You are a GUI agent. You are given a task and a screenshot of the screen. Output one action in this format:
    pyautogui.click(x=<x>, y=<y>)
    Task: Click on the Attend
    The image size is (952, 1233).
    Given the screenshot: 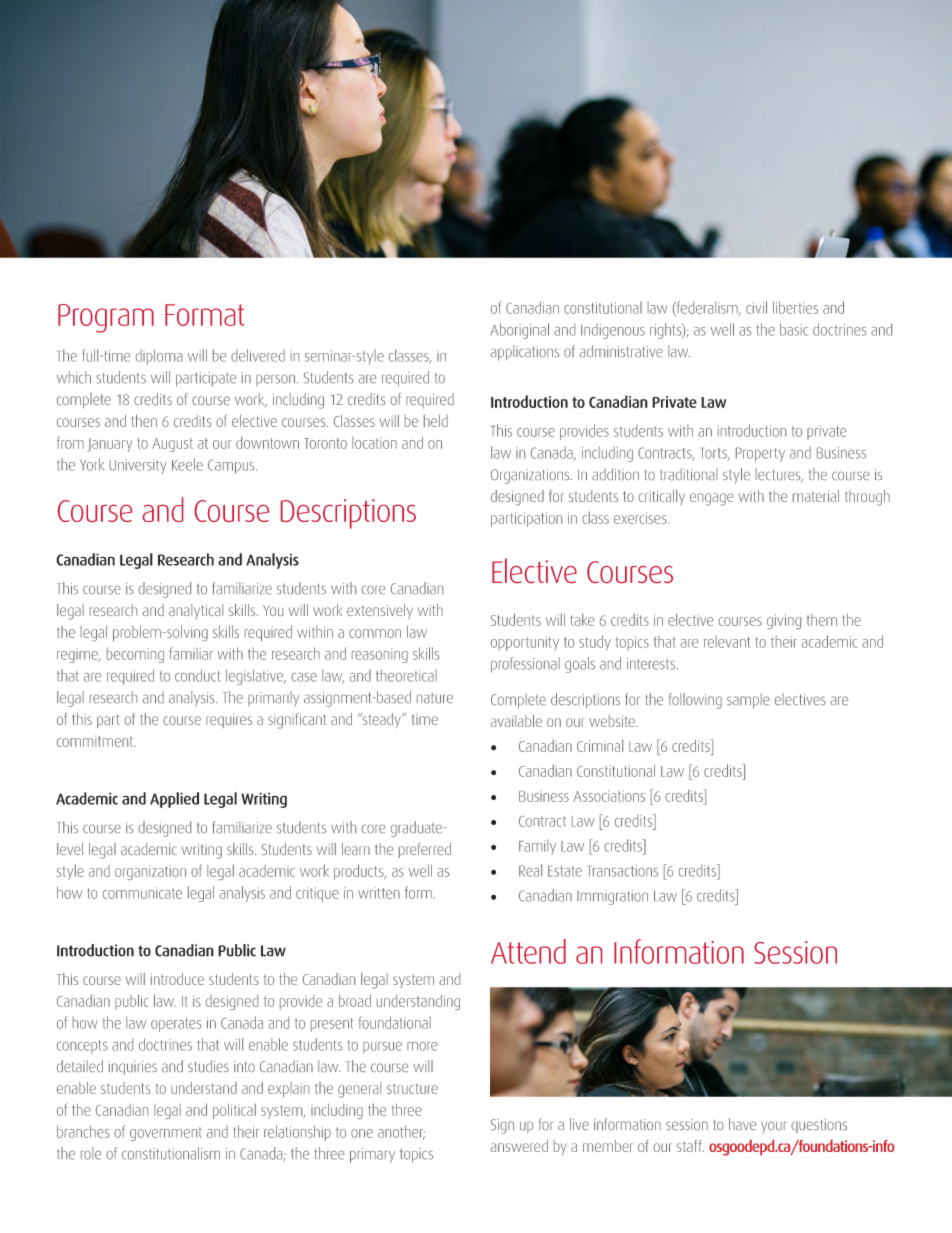 What is the action you would take?
    pyautogui.click(x=528, y=951)
